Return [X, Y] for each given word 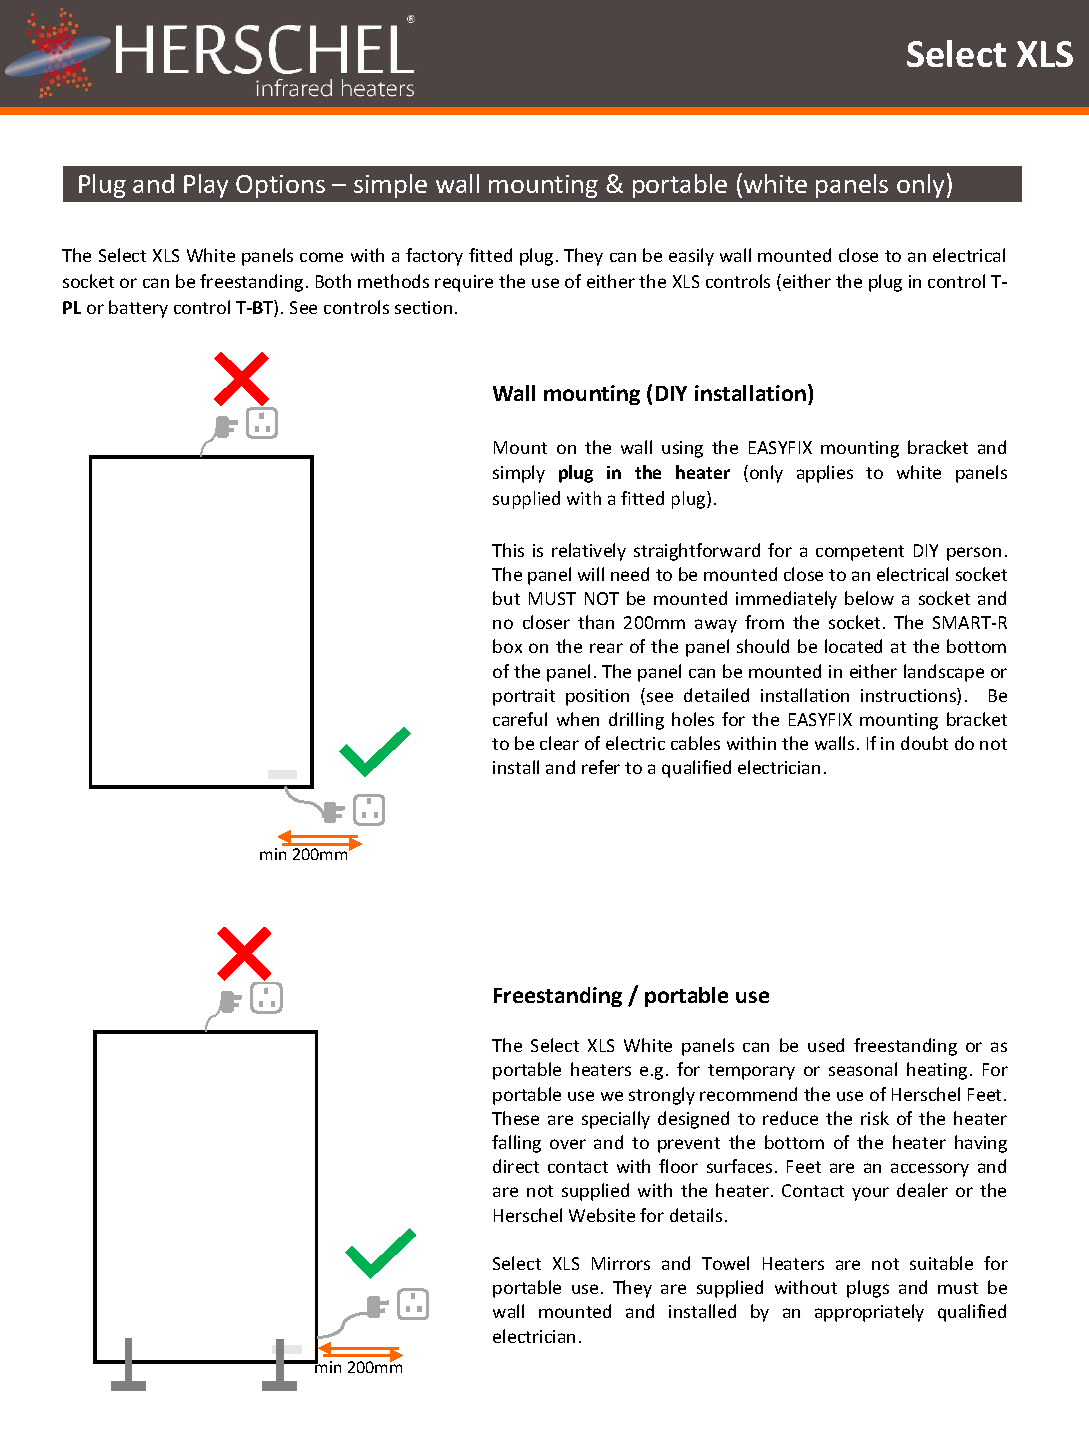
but [506, 598]
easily [691, 257]
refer [601, 767]
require [464, 283]
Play [206, 186]
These [515, 1118]
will [591, 574]
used [826, 1045]
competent [860, 553]
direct [516, 1166]
